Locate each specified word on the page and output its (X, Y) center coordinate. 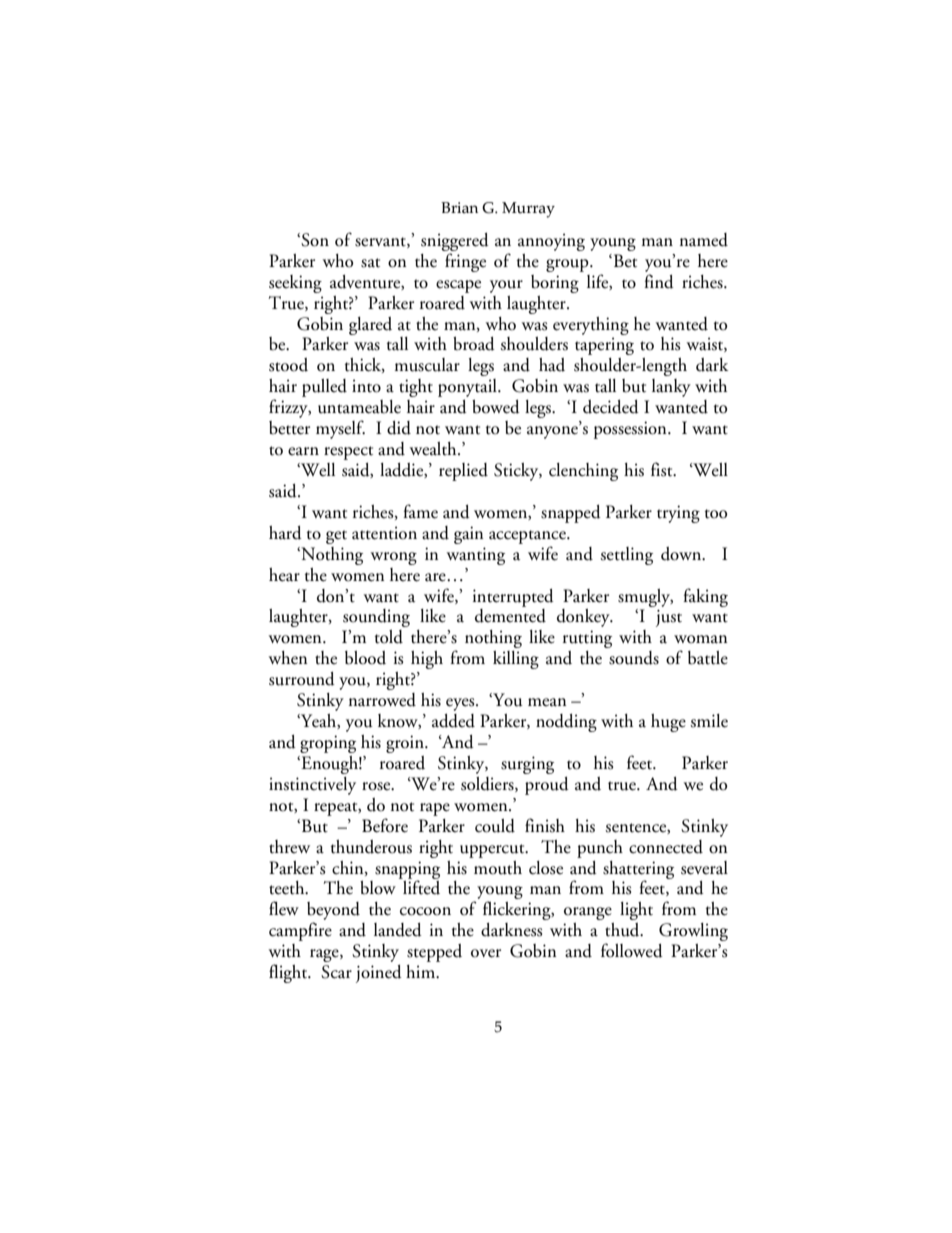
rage (325, 955)
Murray (528, 210)
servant (381, 242)
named (704, 240)
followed (632, 950)
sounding (376, 618)
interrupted (513, 598)
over (486, 953)
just (669, 618)
